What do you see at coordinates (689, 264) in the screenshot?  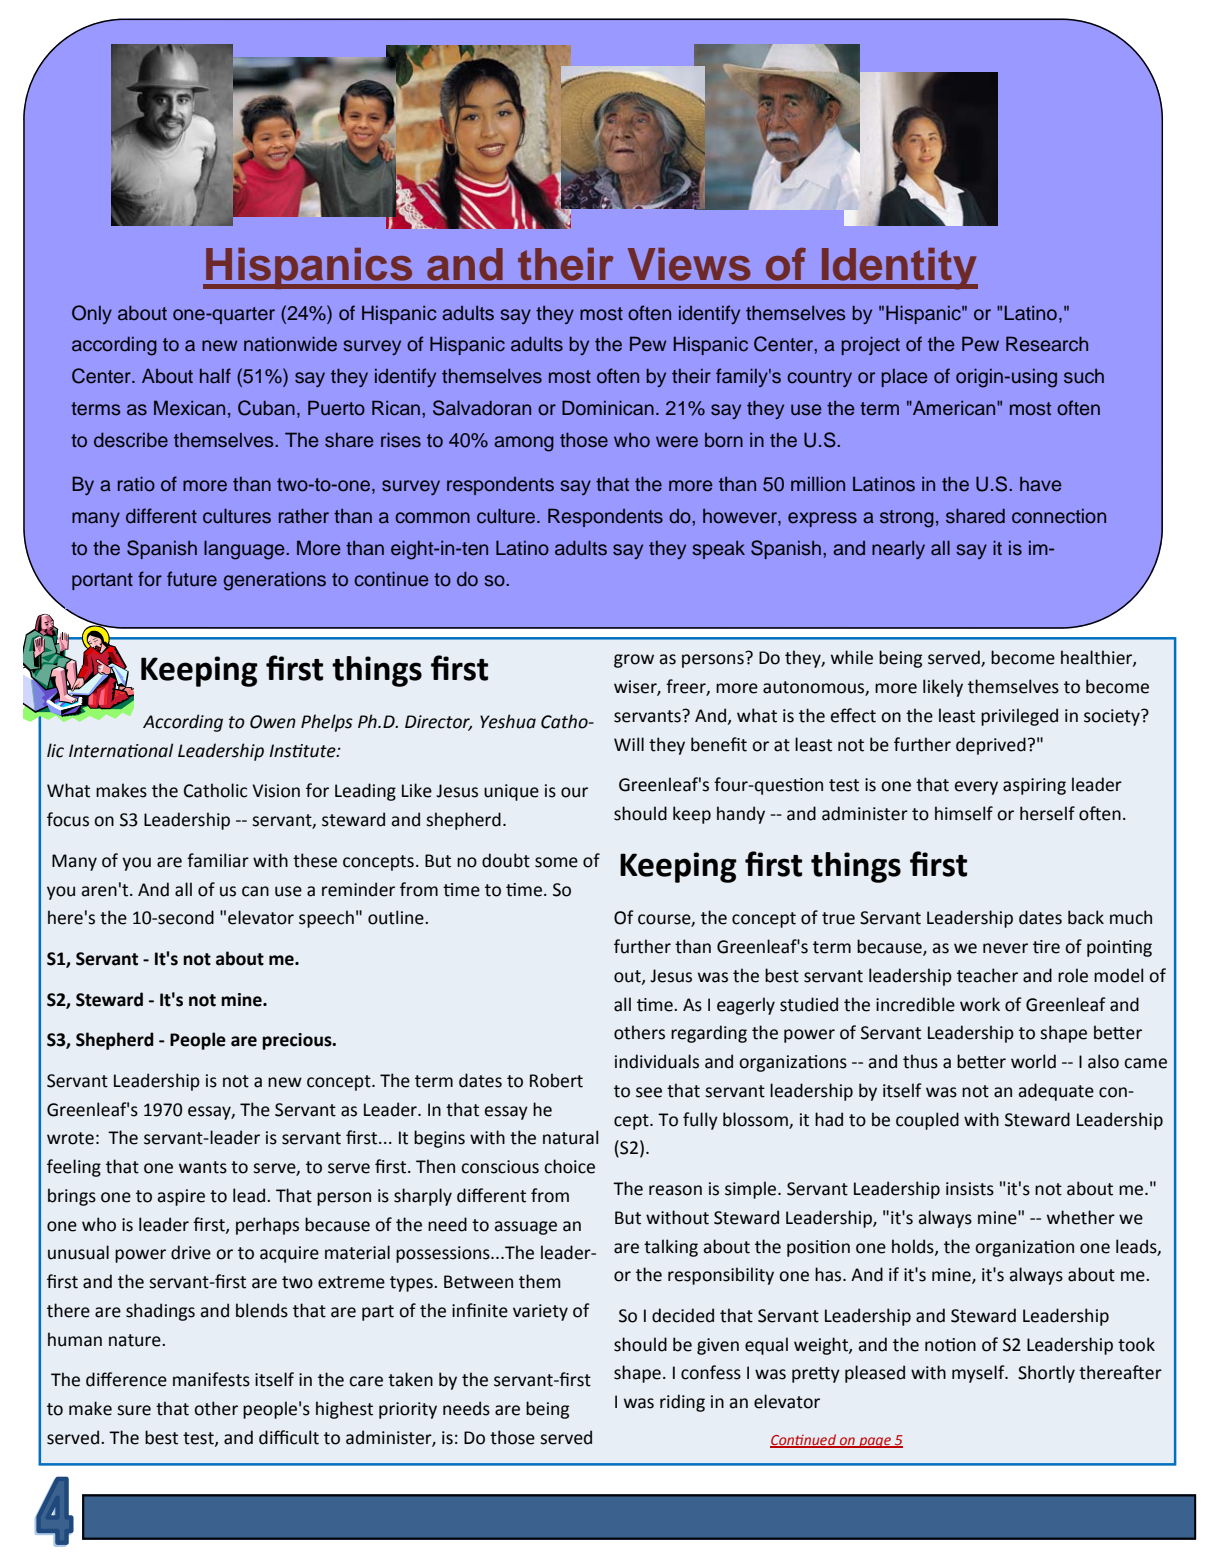 I see `Views` at bounding box center [689, 264].
